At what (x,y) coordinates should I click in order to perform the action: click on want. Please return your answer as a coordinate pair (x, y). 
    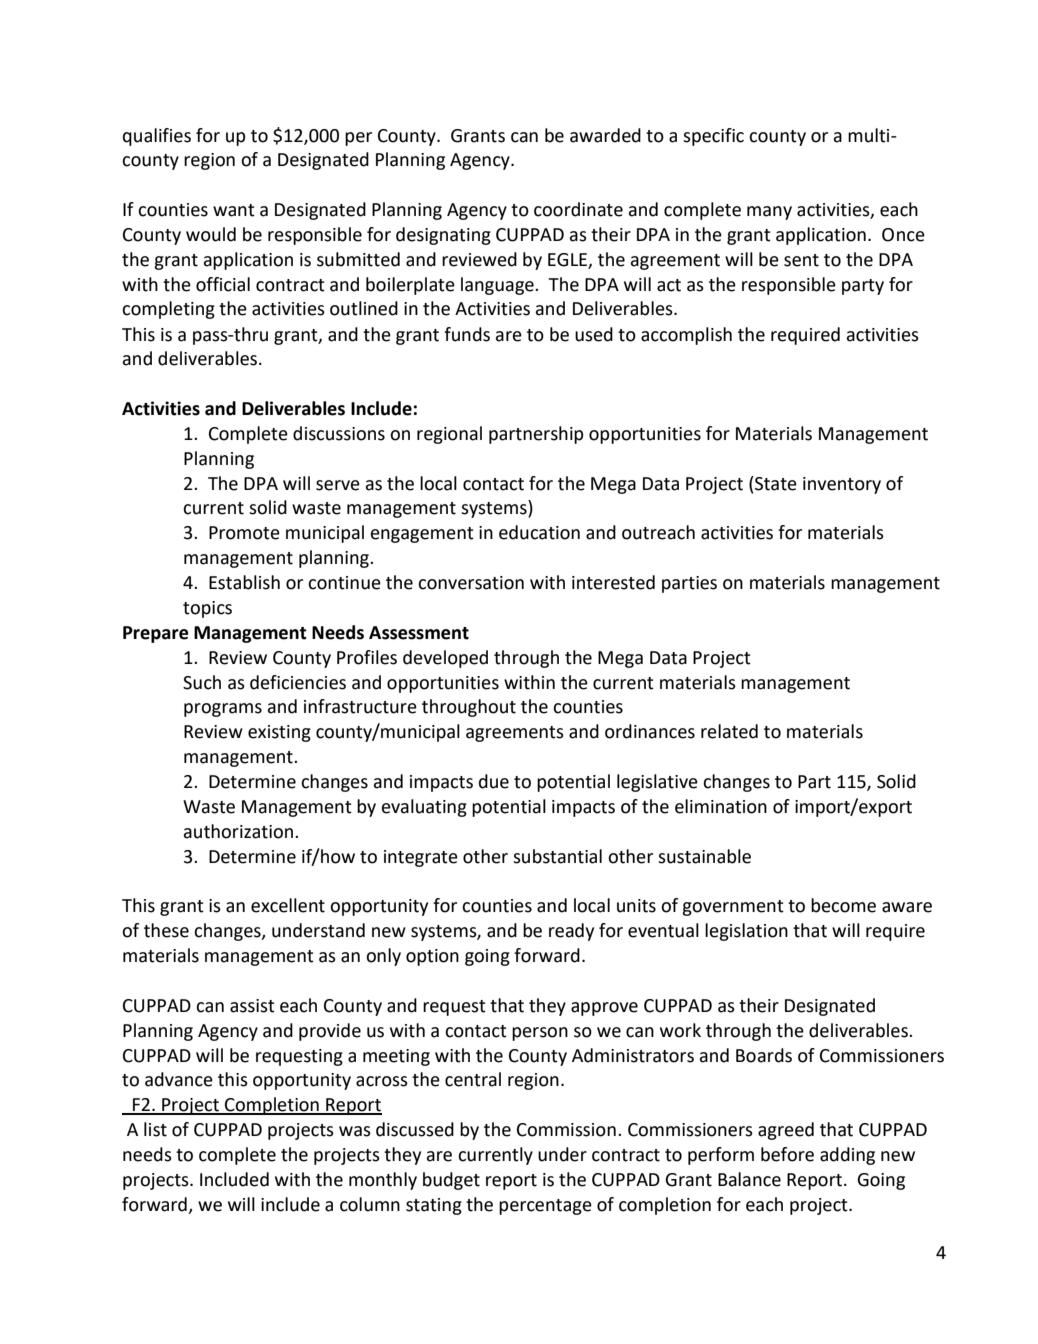
    Looking at the image, I should click on (234, 210).
